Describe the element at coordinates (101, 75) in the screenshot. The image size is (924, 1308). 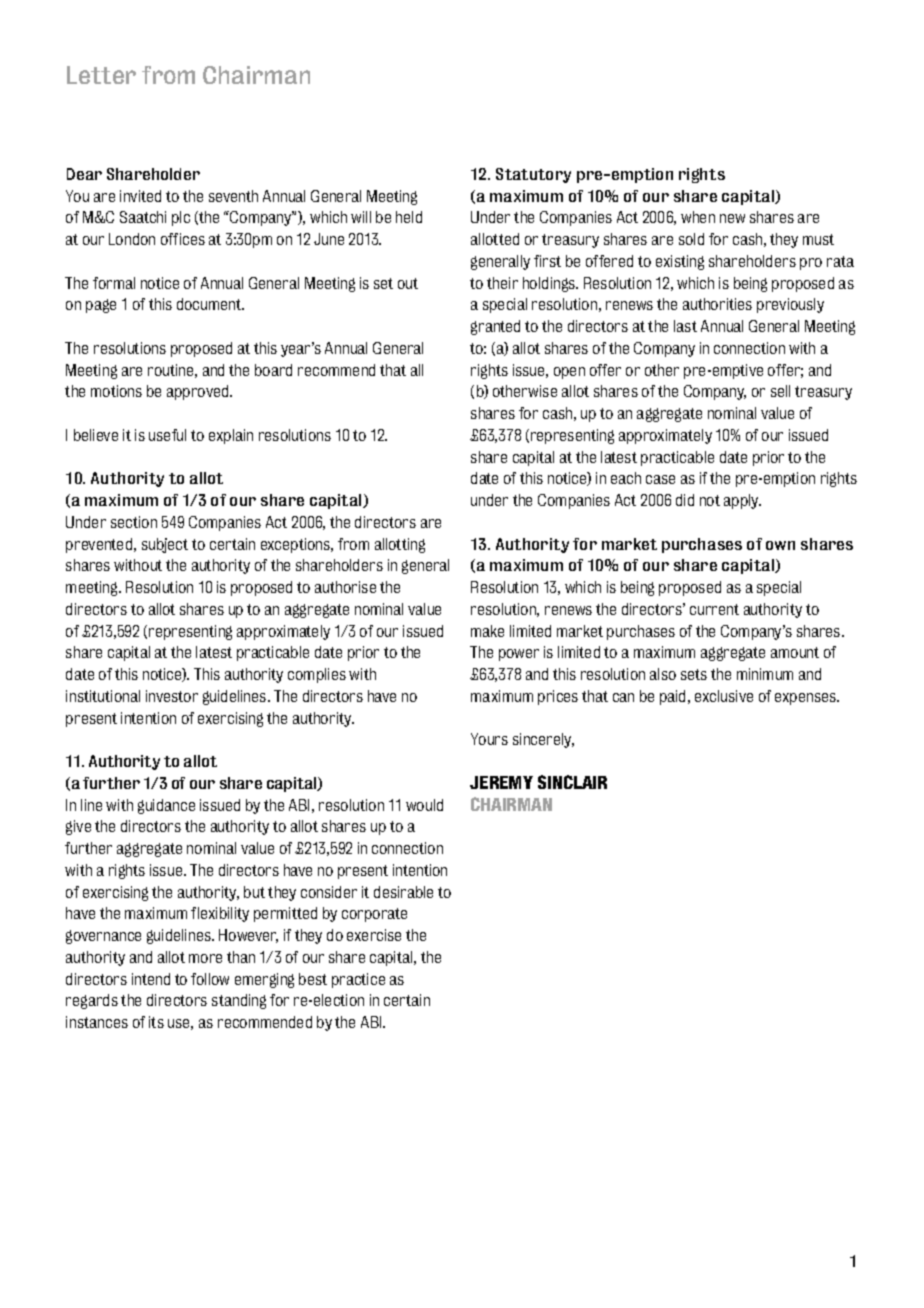
I see `Letter` at that location.
